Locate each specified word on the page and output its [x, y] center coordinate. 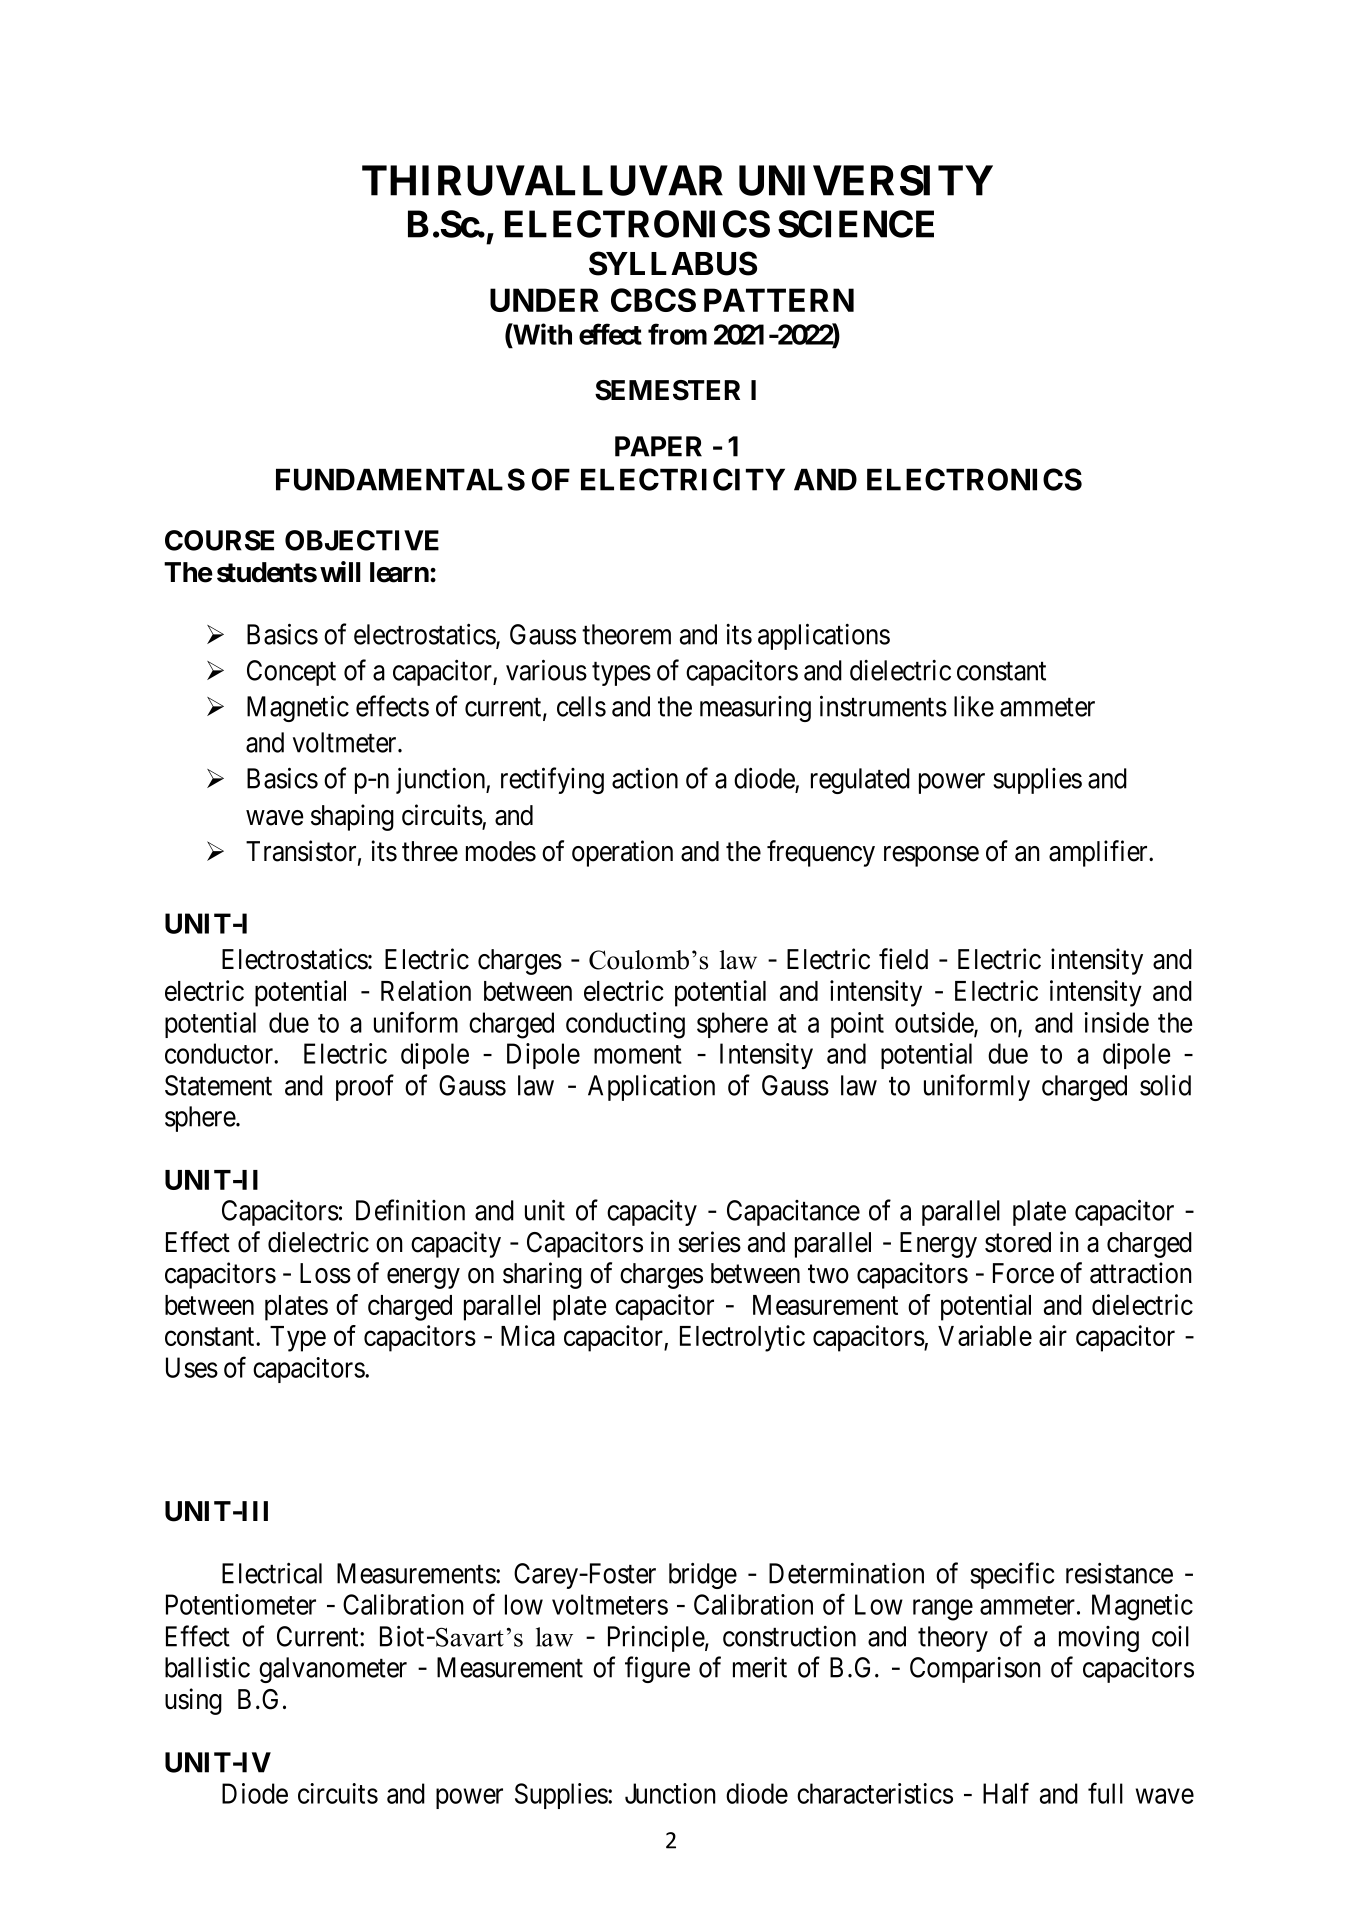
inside [1116, 1022]
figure [657, 1669]
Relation [426, 990]
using [193, 1701]
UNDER [544, 300]
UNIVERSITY [866, 180]
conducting [625, 1025]
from [677, 334]
